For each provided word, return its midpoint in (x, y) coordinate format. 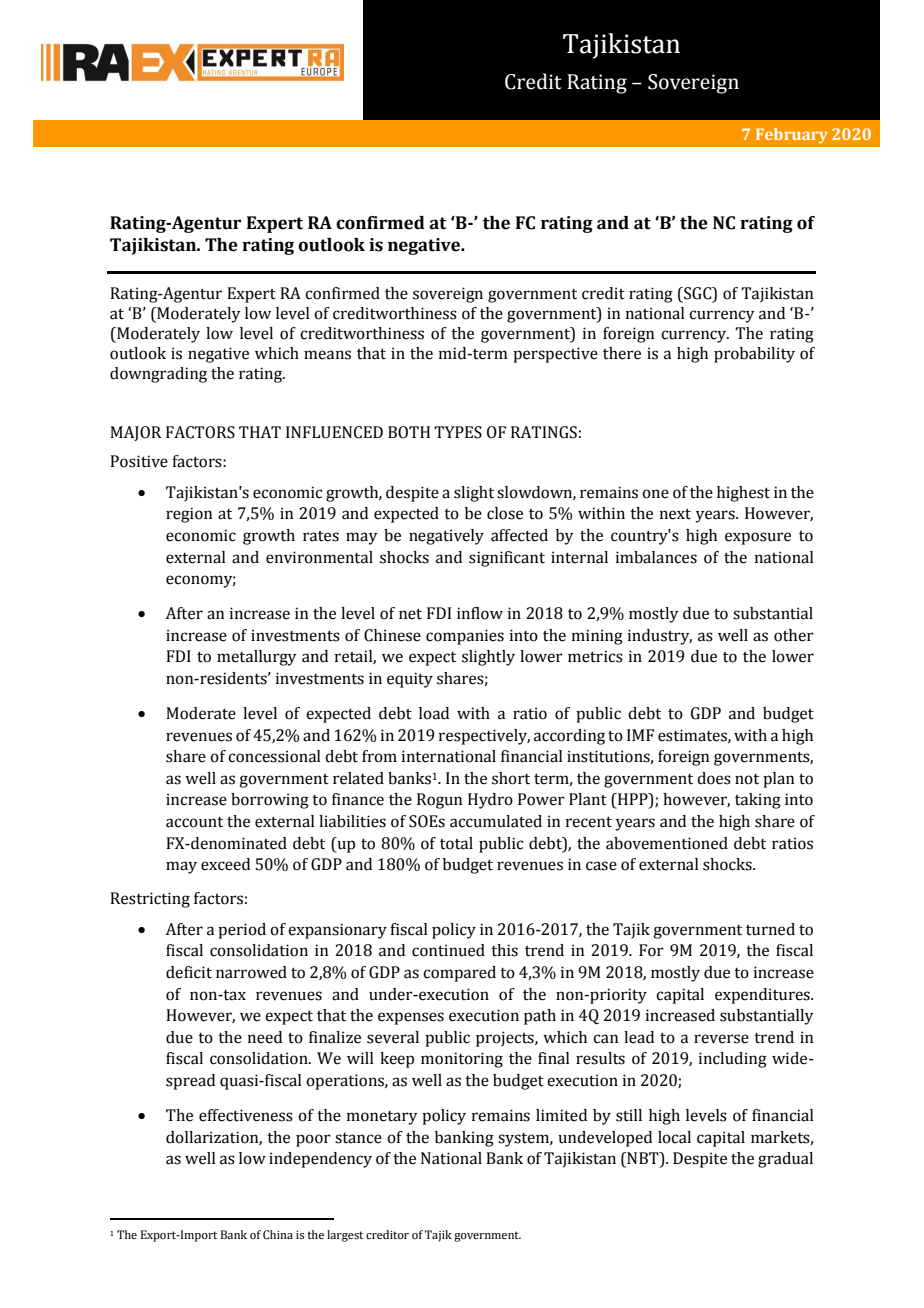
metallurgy (257, 658)
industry (660, 637)
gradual (785, 1160)
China (278, 1234)
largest (345, 1236)
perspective (555, 355)
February (792, 136)
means (327, 355)
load (434, 713)
